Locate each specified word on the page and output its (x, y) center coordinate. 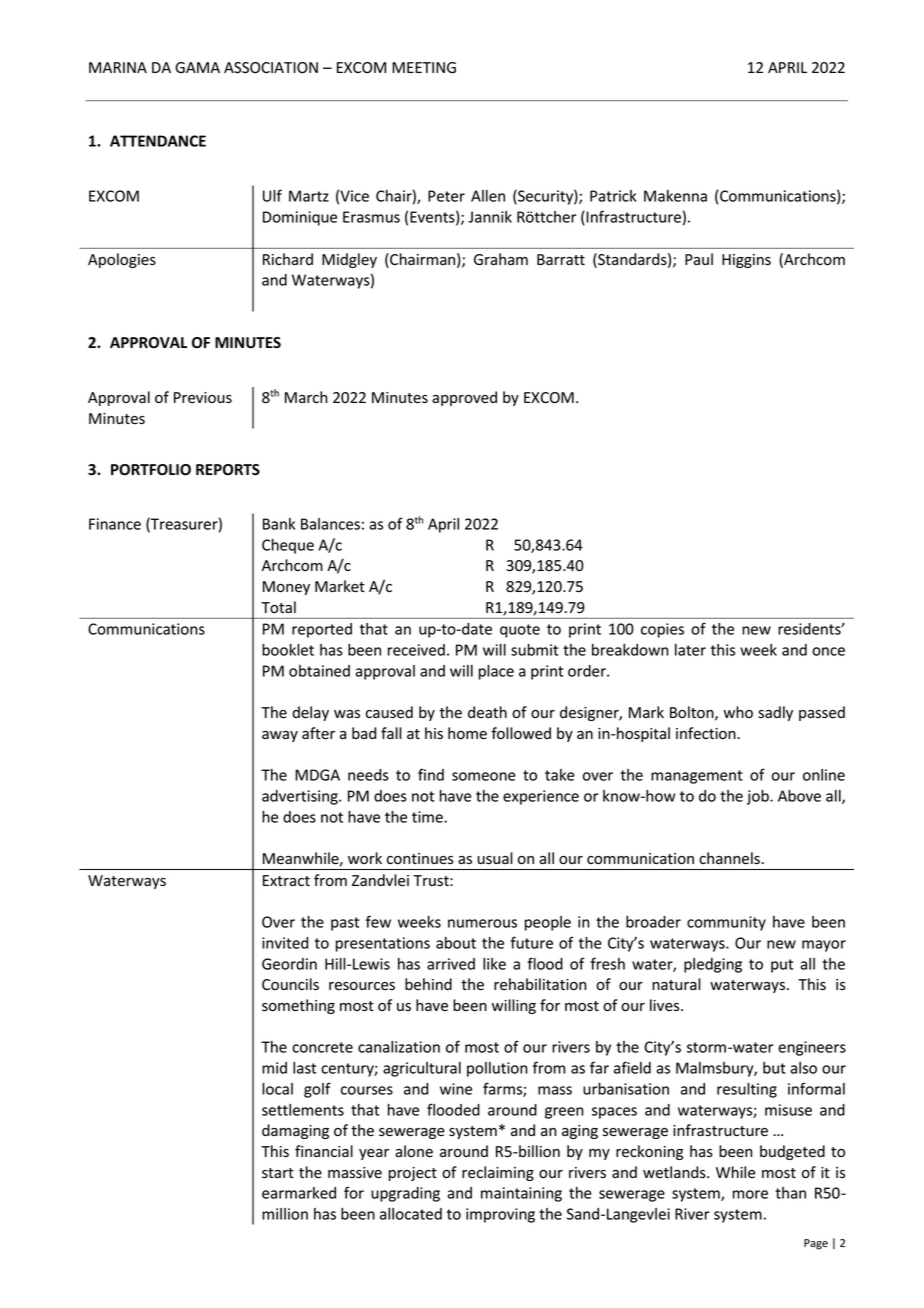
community (726, 923)
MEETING (424, 67)
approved (464, 398)
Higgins (746, 261)
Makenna (675, 196)
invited (285, 943)
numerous (482, 923)
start (278, 1173)
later (690, 650)
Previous (203, 398)
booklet (288, 650)
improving (500, 1215)
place (496, 672)
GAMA (197, 67)
